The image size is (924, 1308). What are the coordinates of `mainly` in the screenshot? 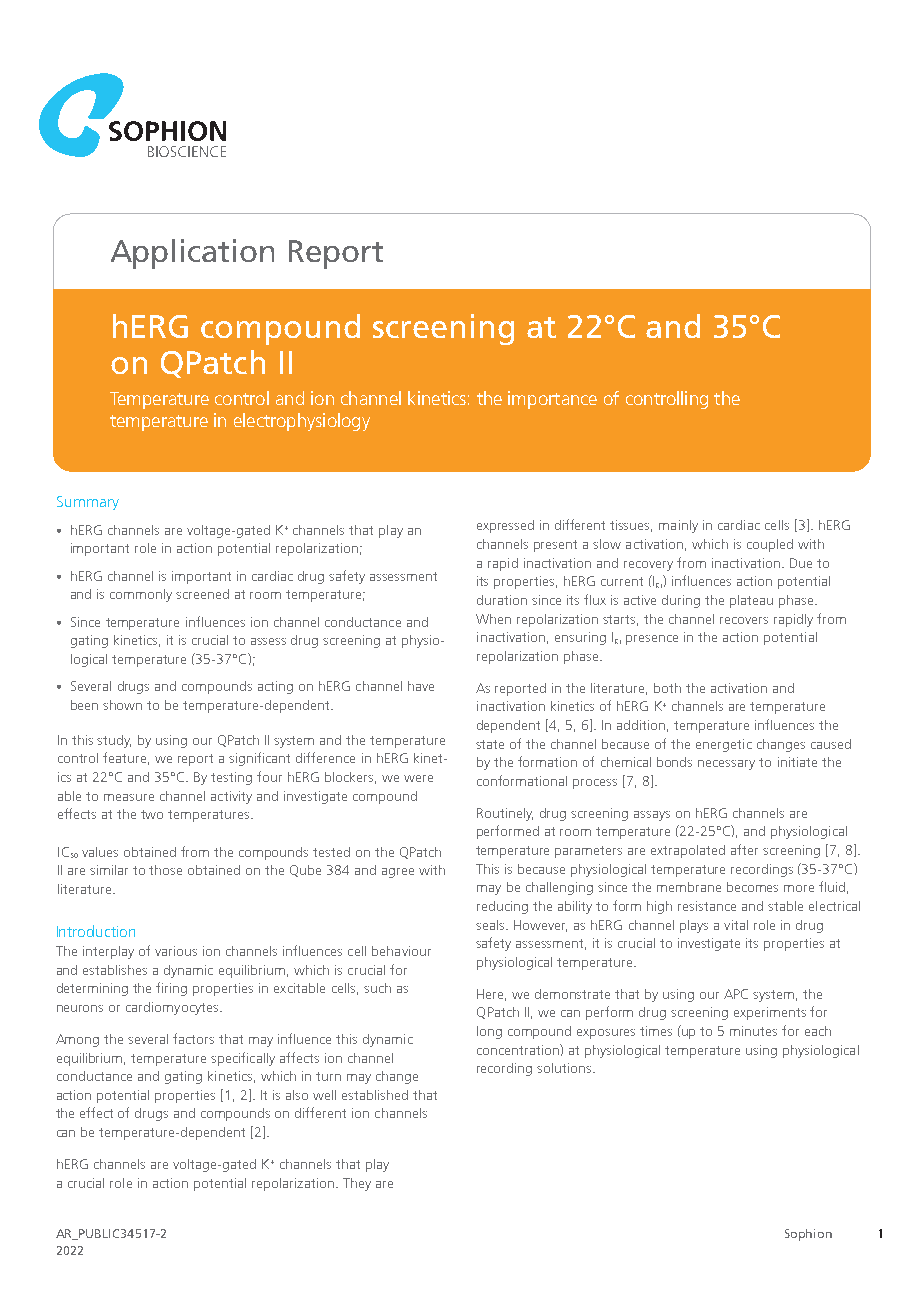 It's located at (678, 526).
